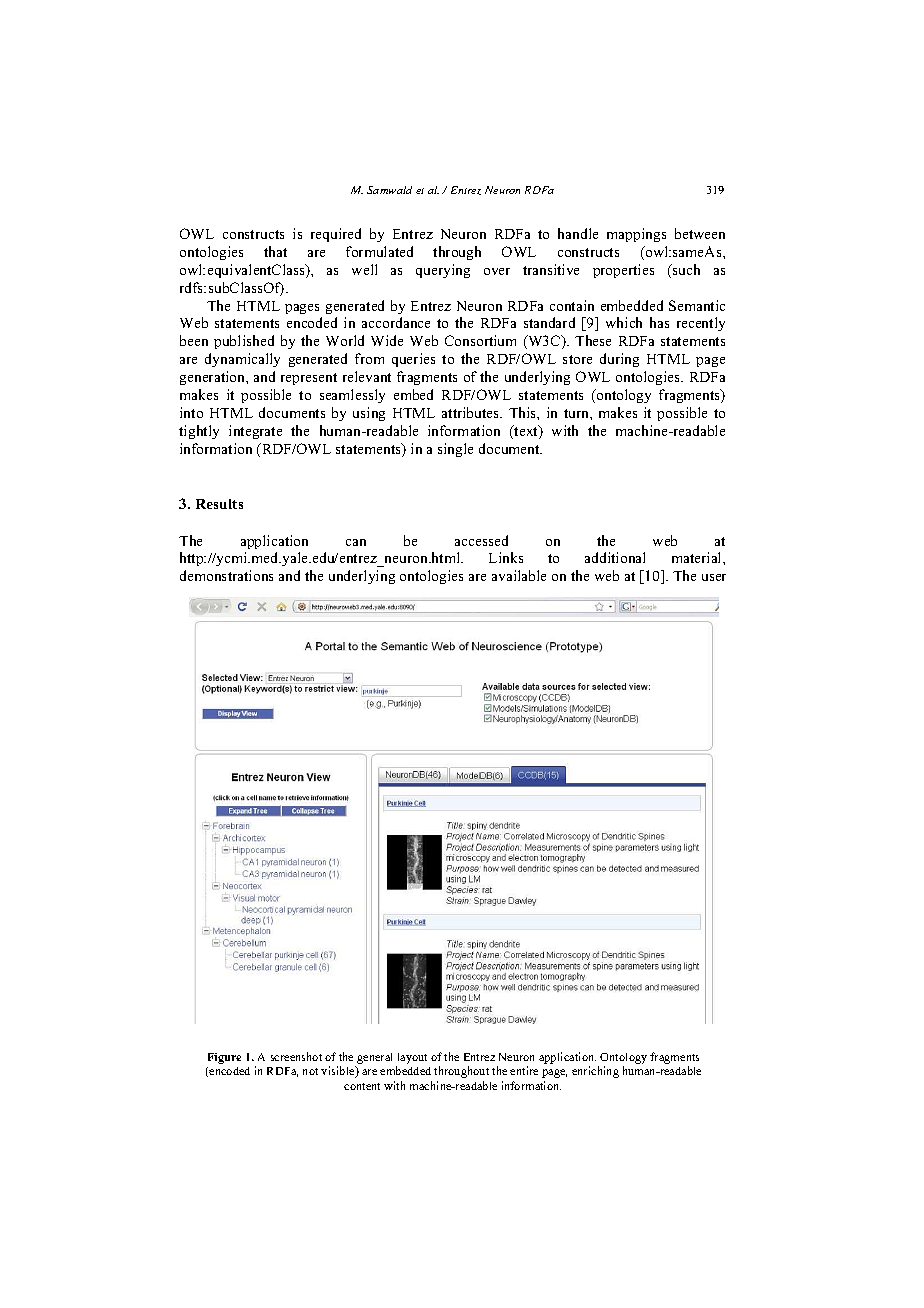  What do you see at coordinates (412, 1058) in the screenshot?
I see `layout` at bounding box center [412, 1058].
